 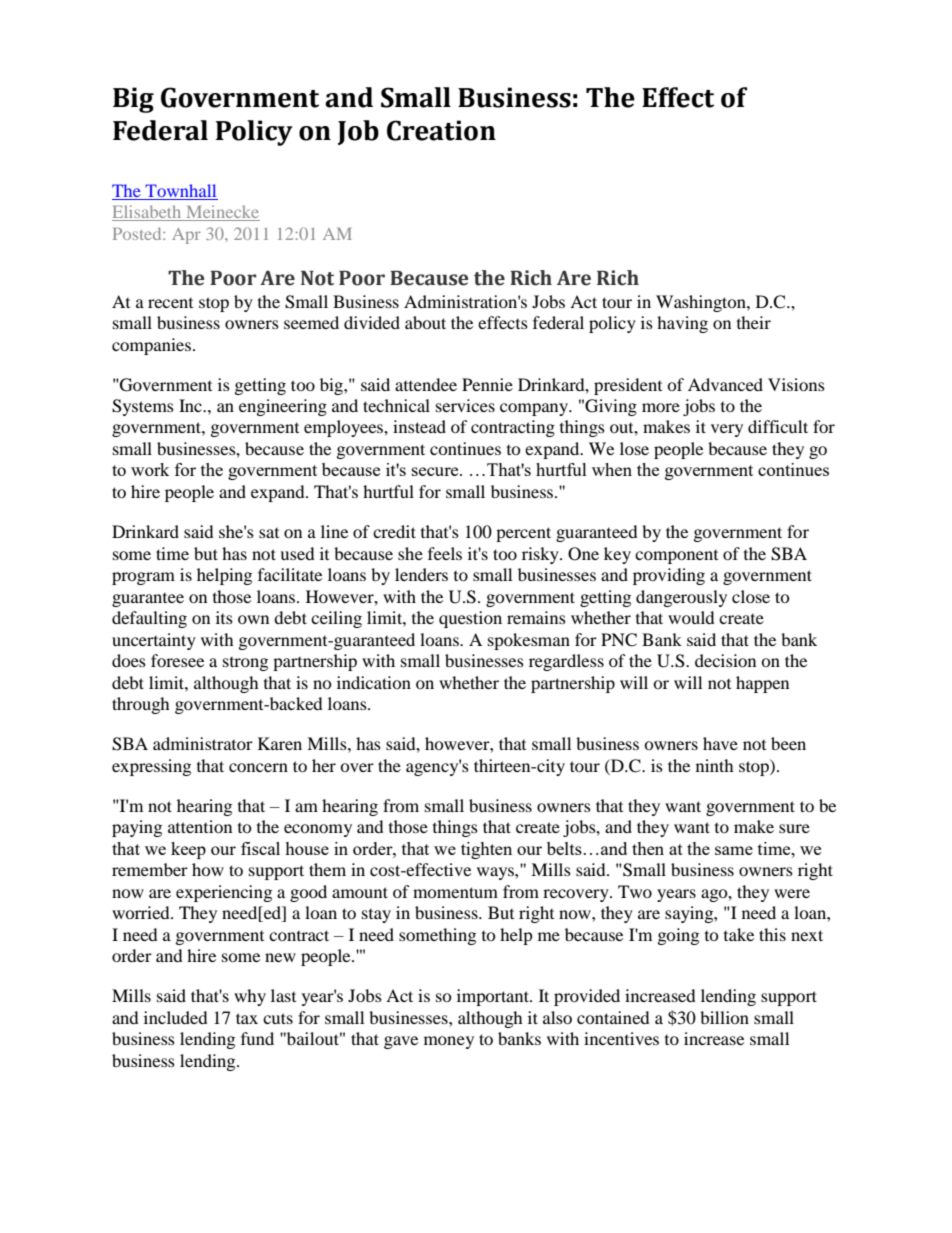 What do you see at coordinates (702, 303) in the page?
I see `Washington` at bounding box center [702, 303].
